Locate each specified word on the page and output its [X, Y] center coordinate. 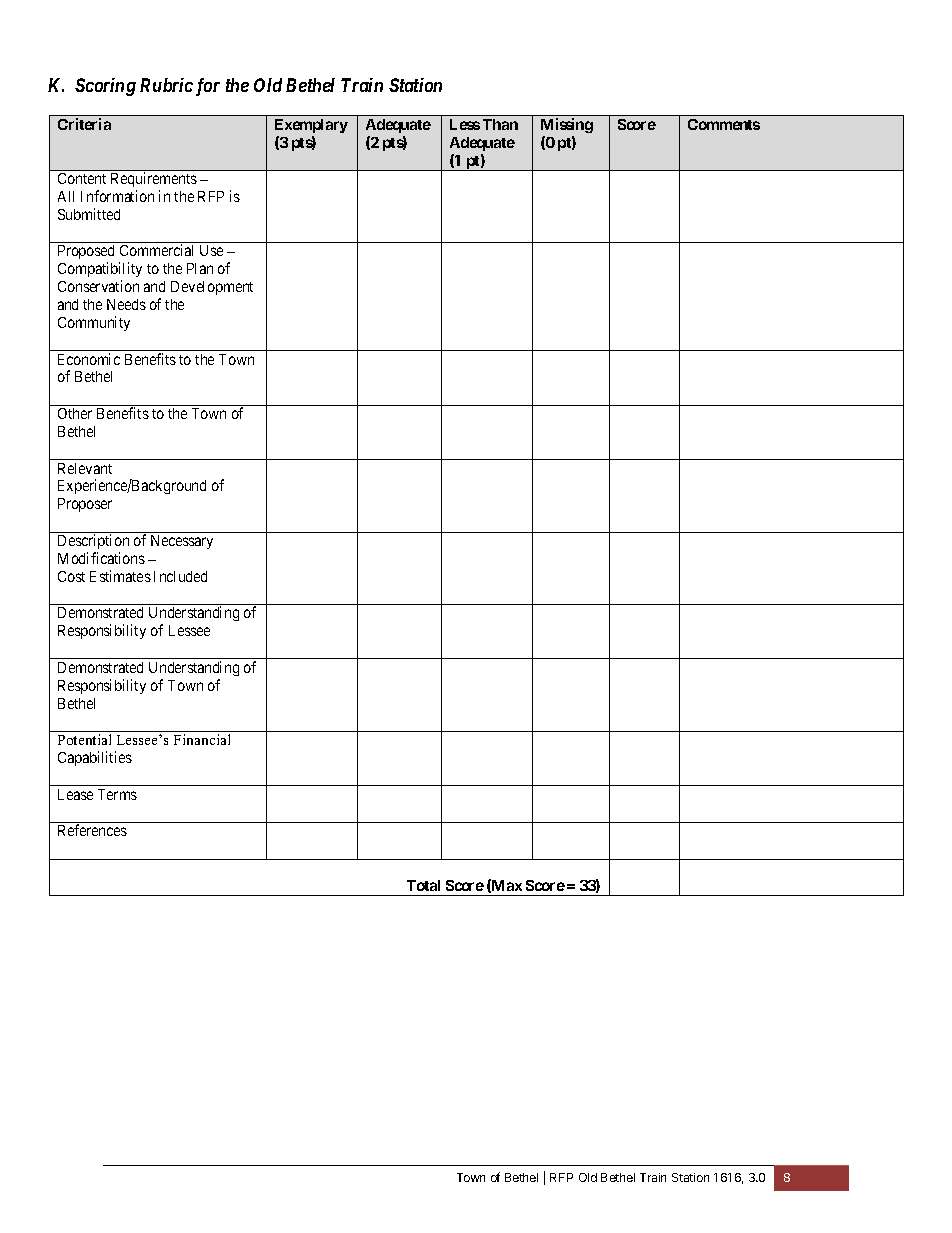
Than [500, 124]
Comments [724, 124]
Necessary [182, 542]
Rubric [166, 85]
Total [423, 885]
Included [180, 576]
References [92, 830]
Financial [202, 739]
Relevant [85, 468]
